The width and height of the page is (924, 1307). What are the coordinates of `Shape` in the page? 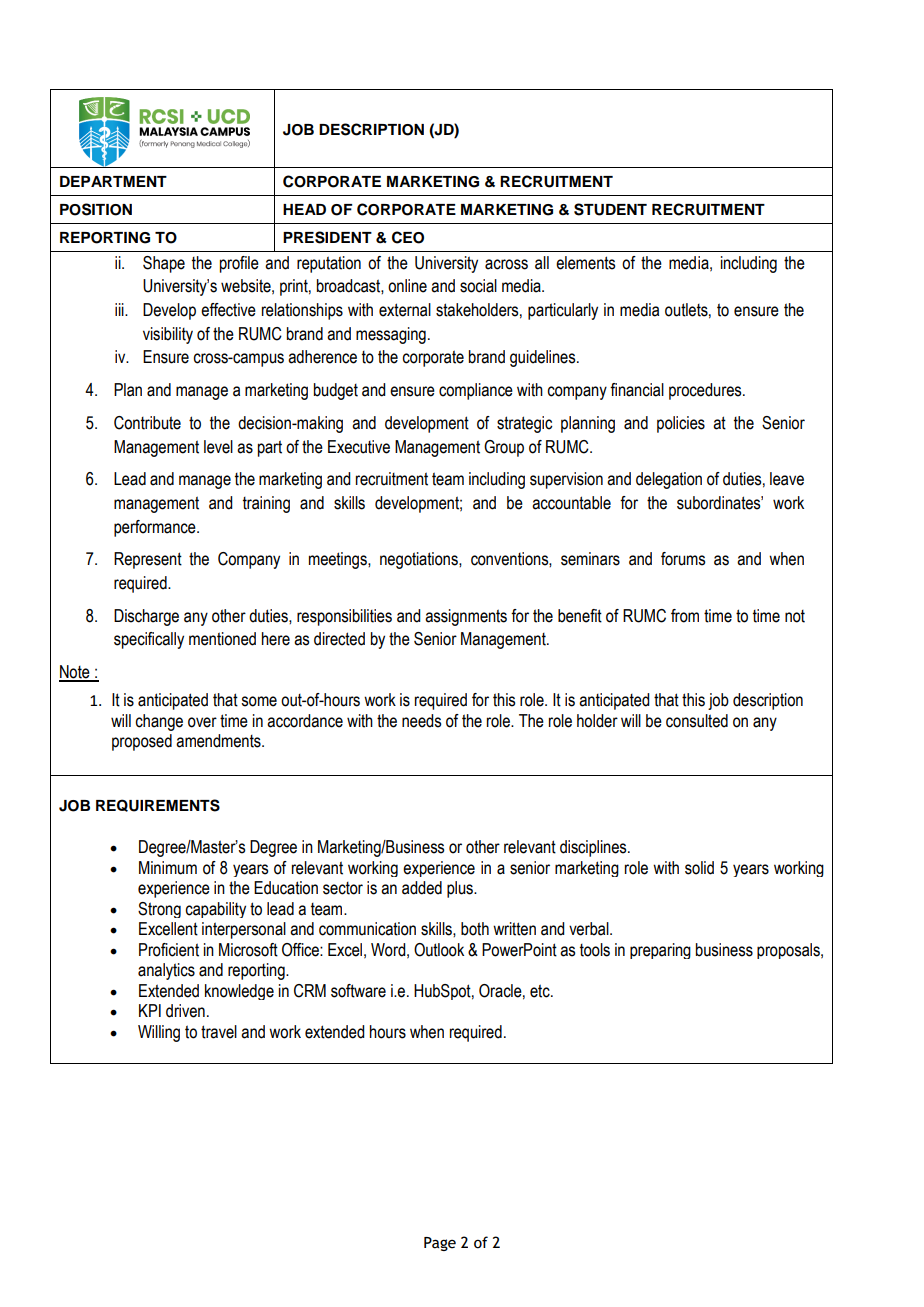 It's located at (164, 264).
